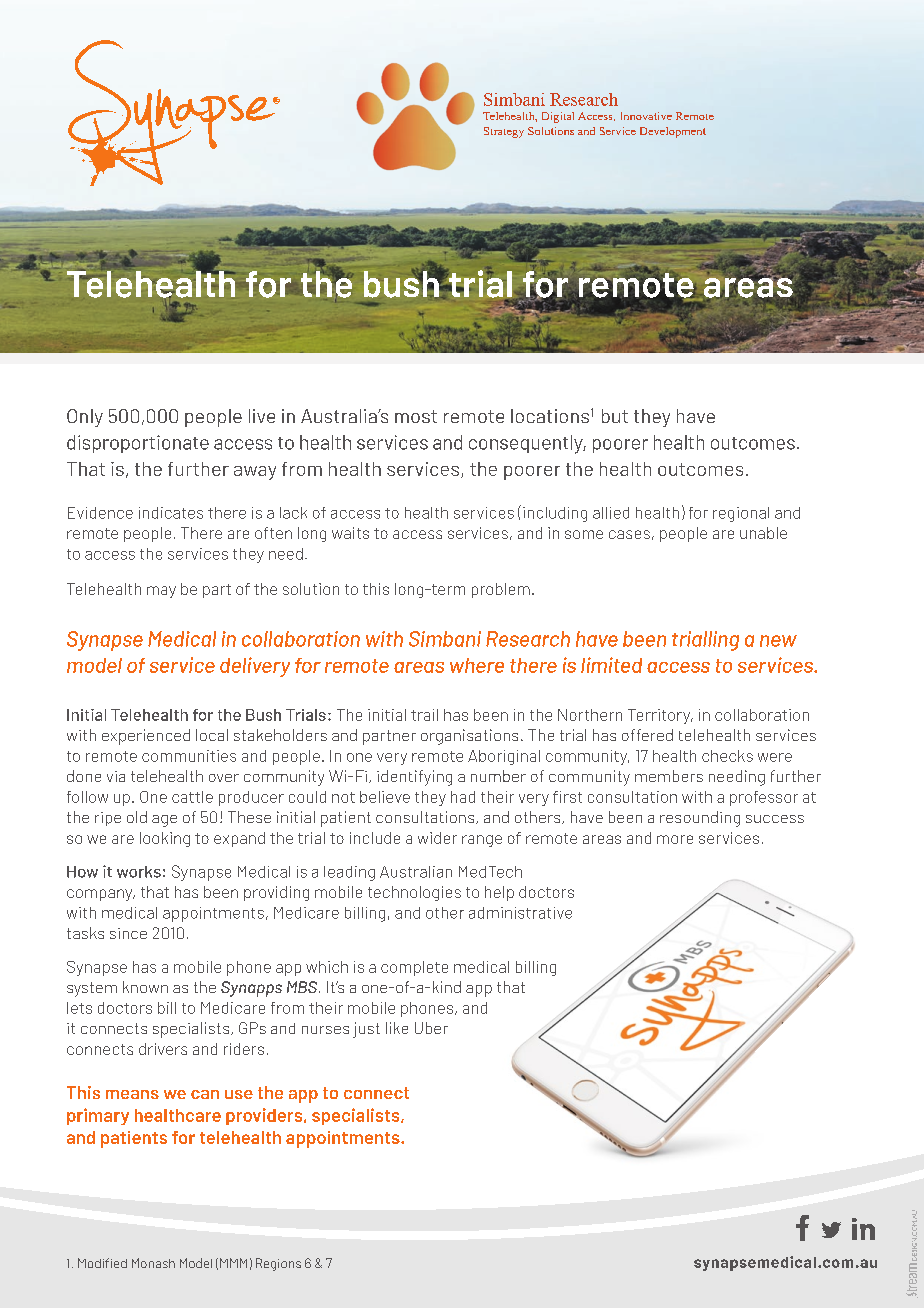 The image size is (924, 1308). What do you see at coordinates (673, 132) in the screenshot?
I see `Development` at bounding box center [673, 132].
